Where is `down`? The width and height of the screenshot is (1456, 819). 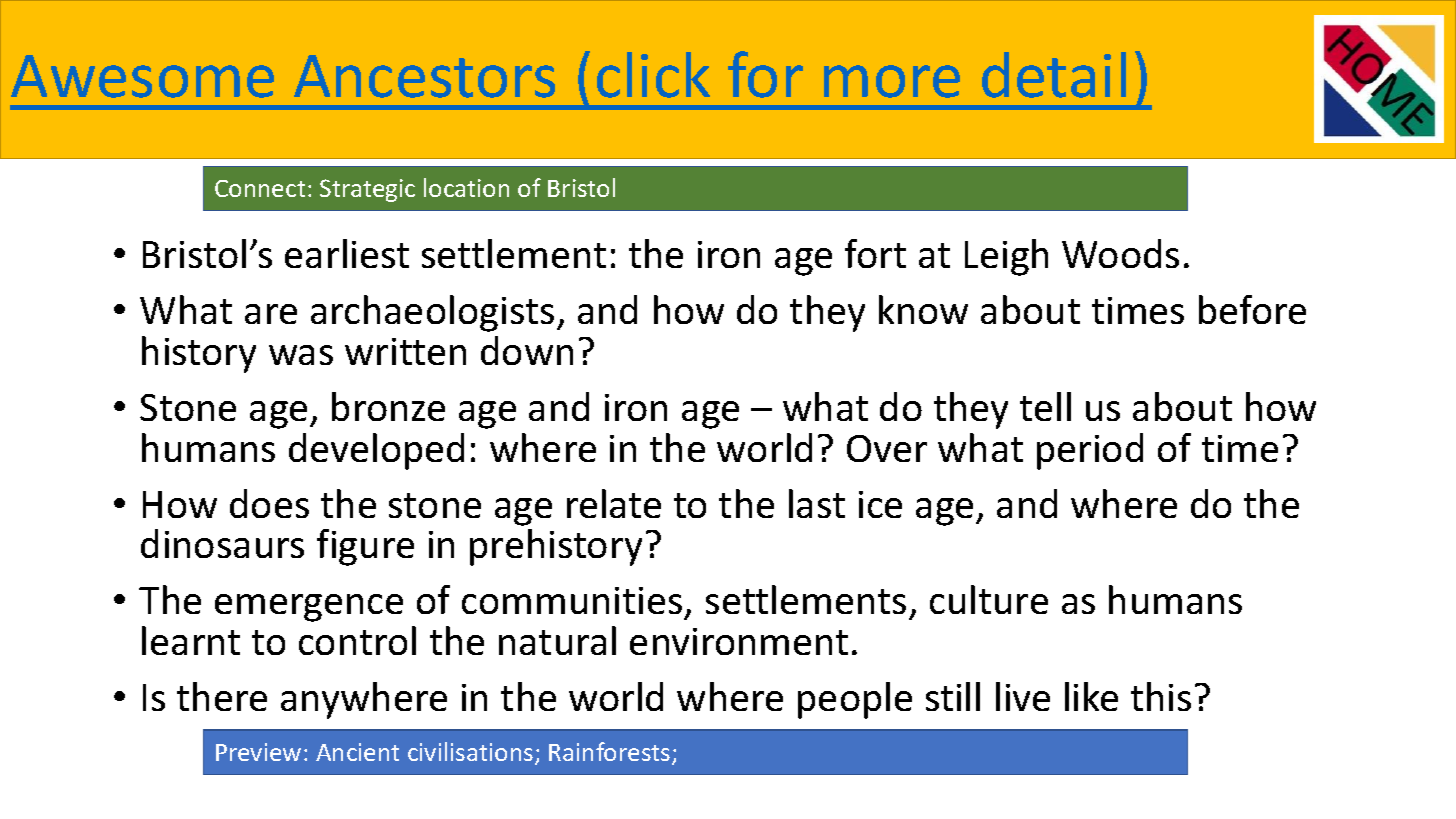 down is located at coordinates (527, 350).
